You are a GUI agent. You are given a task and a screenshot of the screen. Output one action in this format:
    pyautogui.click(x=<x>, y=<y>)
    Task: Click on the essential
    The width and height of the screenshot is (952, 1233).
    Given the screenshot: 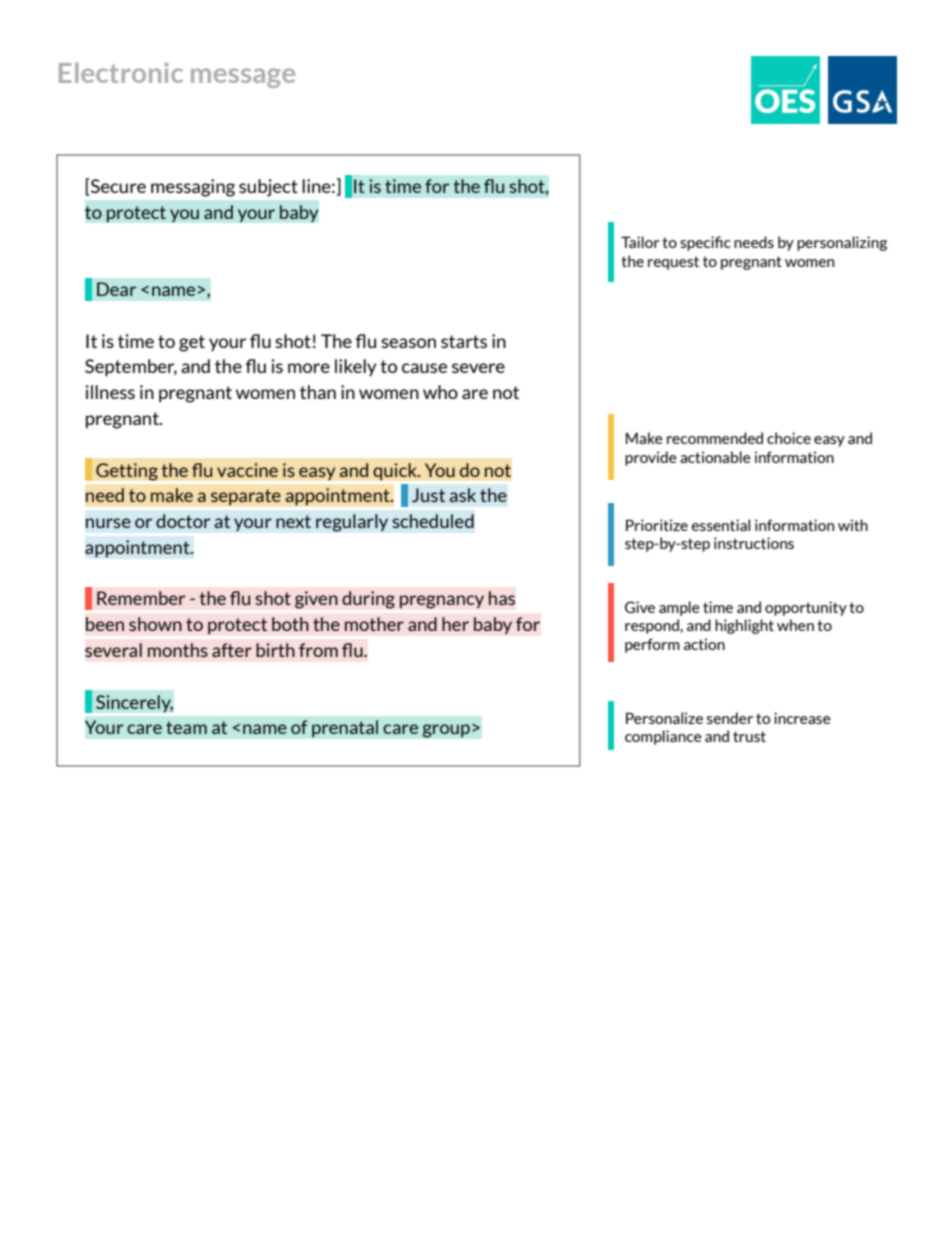 What is the action you would take?
    pyautogui.click(x=721, y=525)
